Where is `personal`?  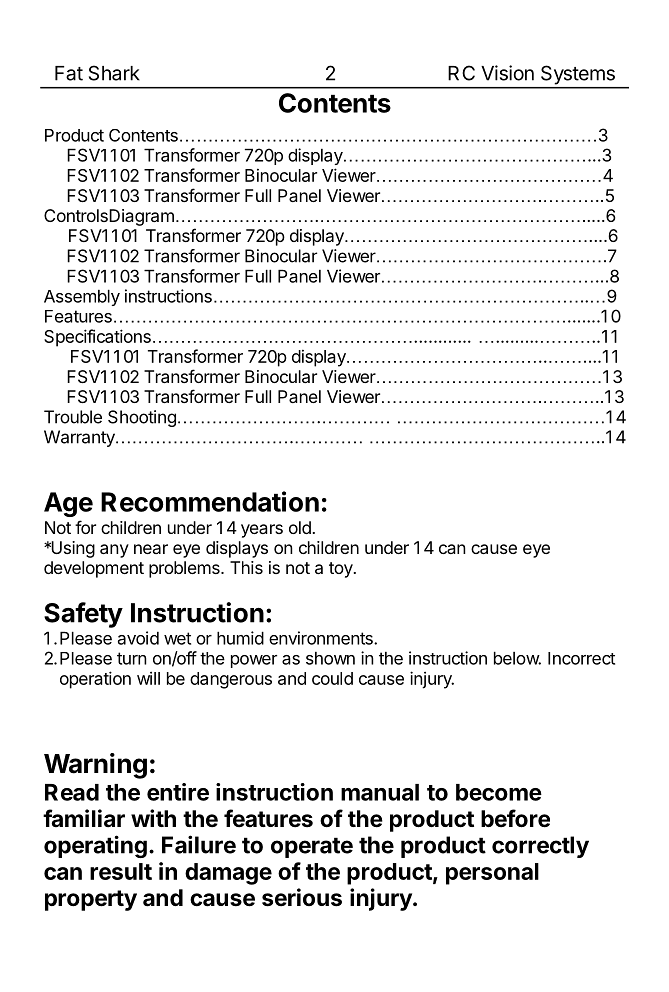
personal is located at coordinates (492, 874).
